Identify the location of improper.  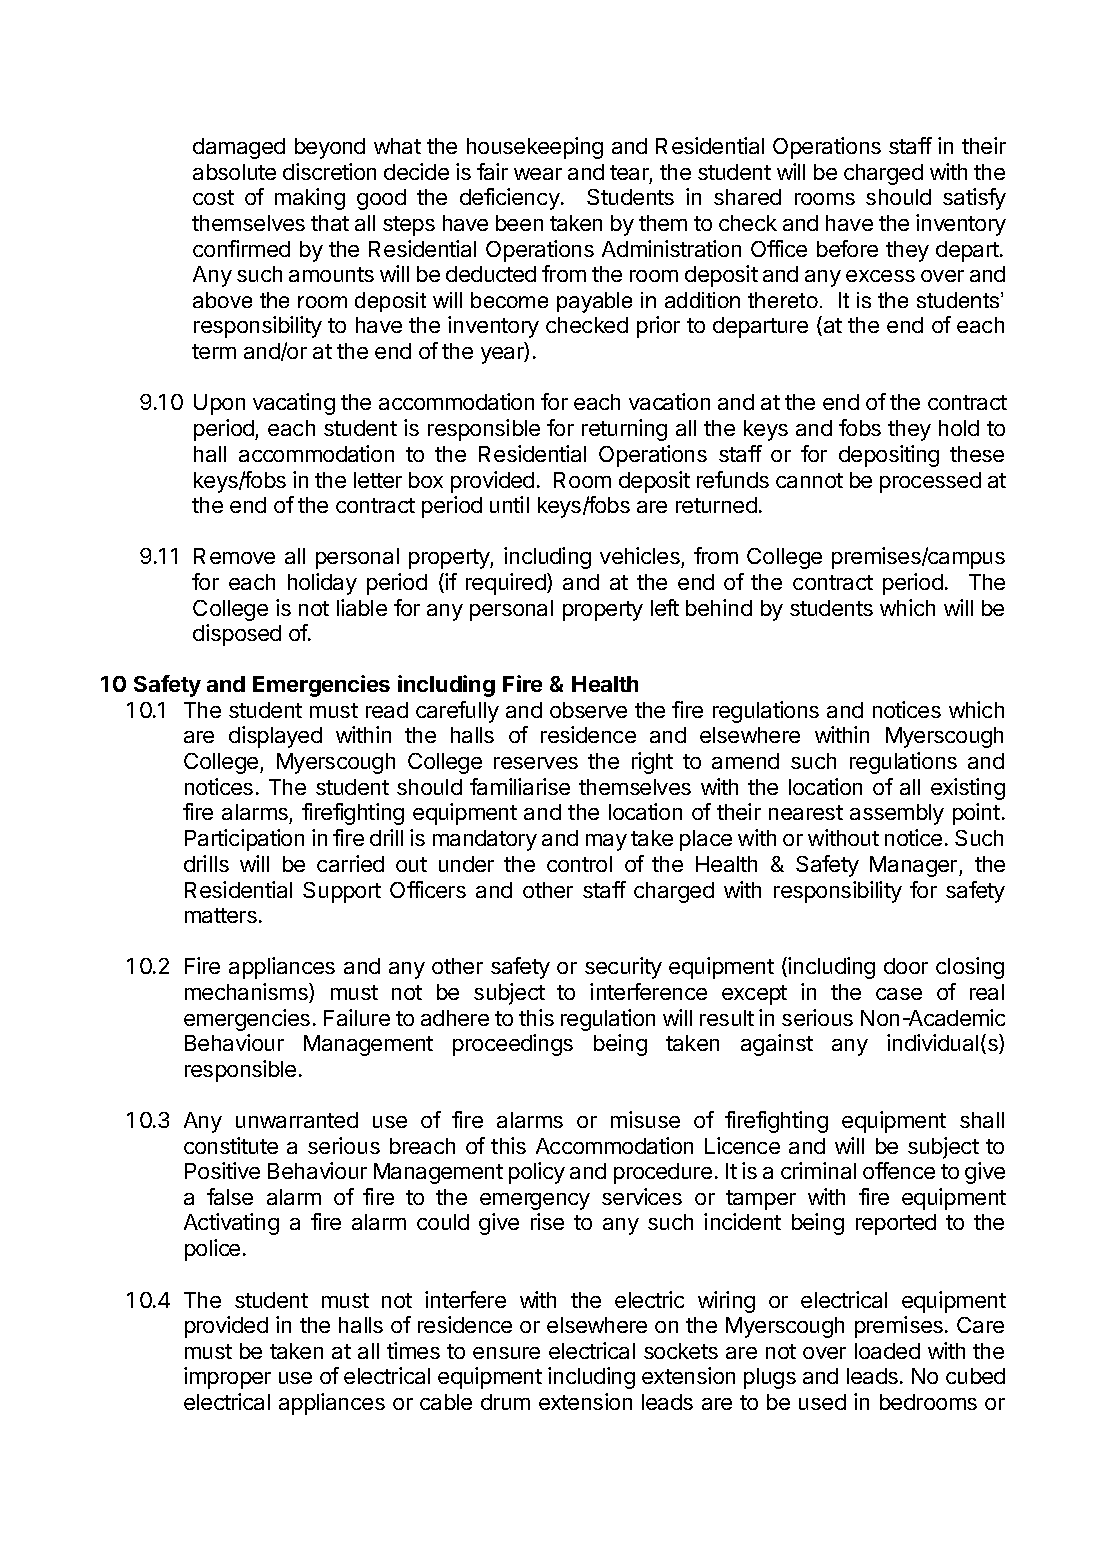
(227, 1378).
